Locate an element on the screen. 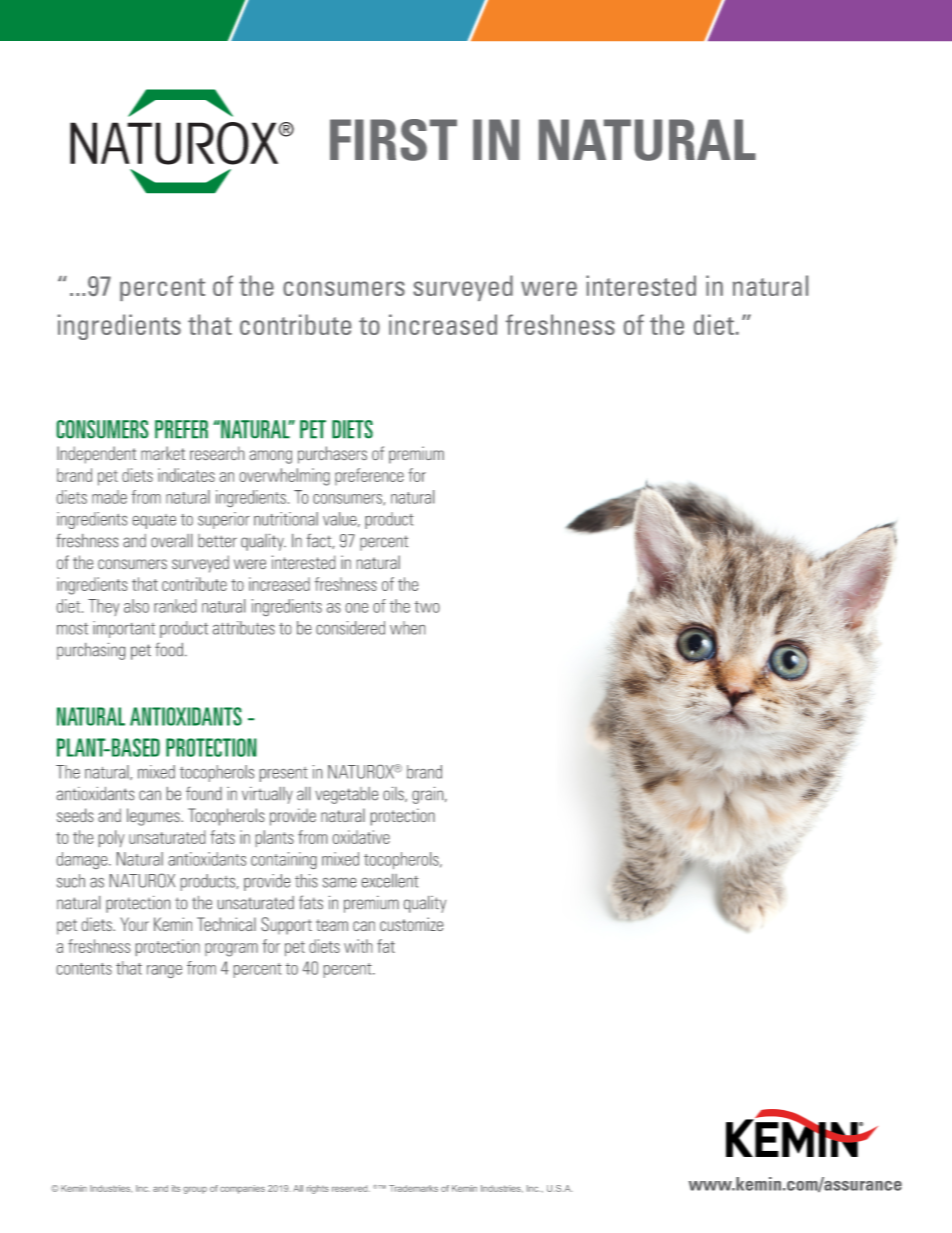 The width and height of the screenshot is (952, 1233). purchasers is located at coordinates (332, 455).
